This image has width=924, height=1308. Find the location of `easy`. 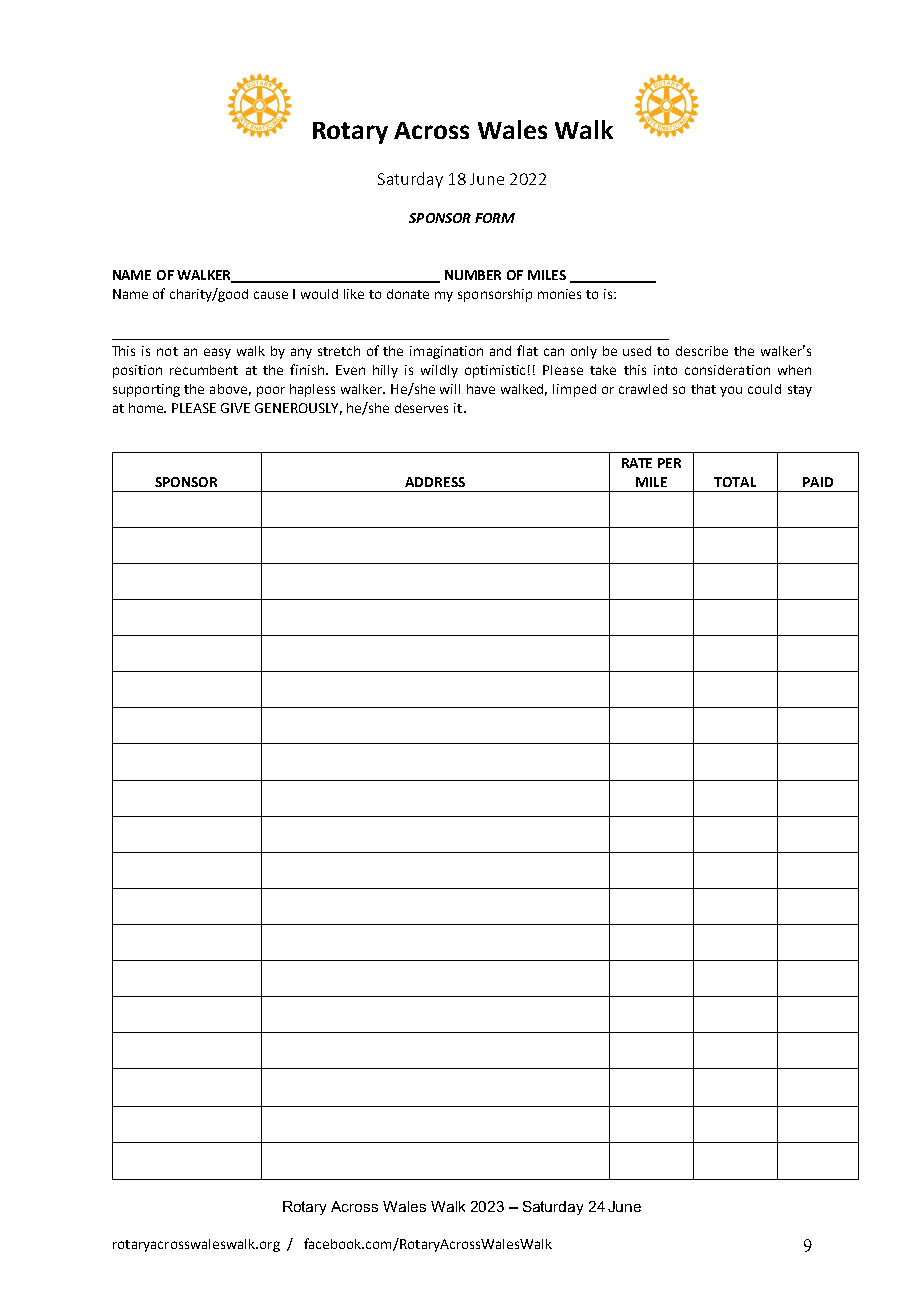

easy is located at coordinates (217, 353).
